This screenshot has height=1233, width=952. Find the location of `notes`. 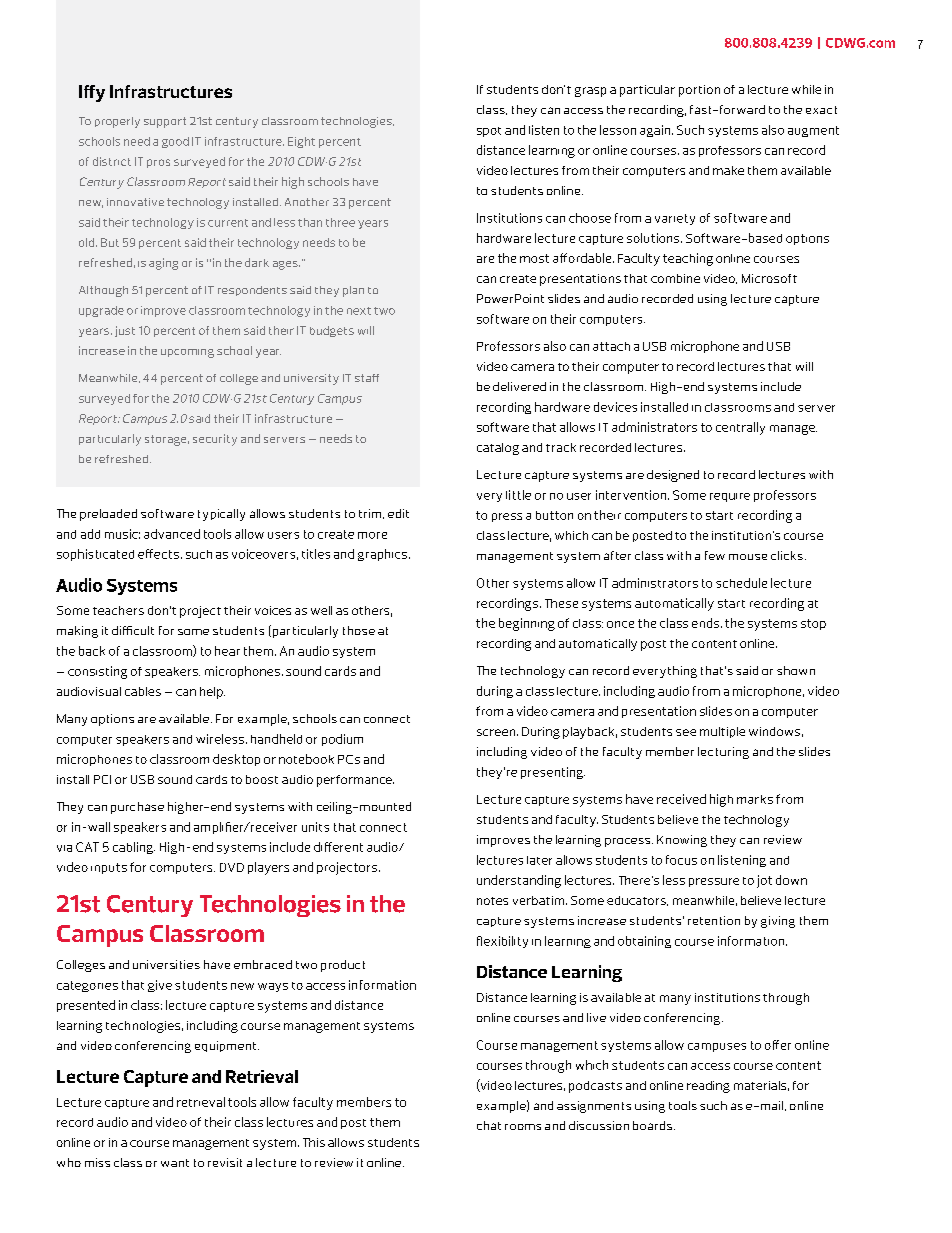

notes is located at coordinates (492, 901).
